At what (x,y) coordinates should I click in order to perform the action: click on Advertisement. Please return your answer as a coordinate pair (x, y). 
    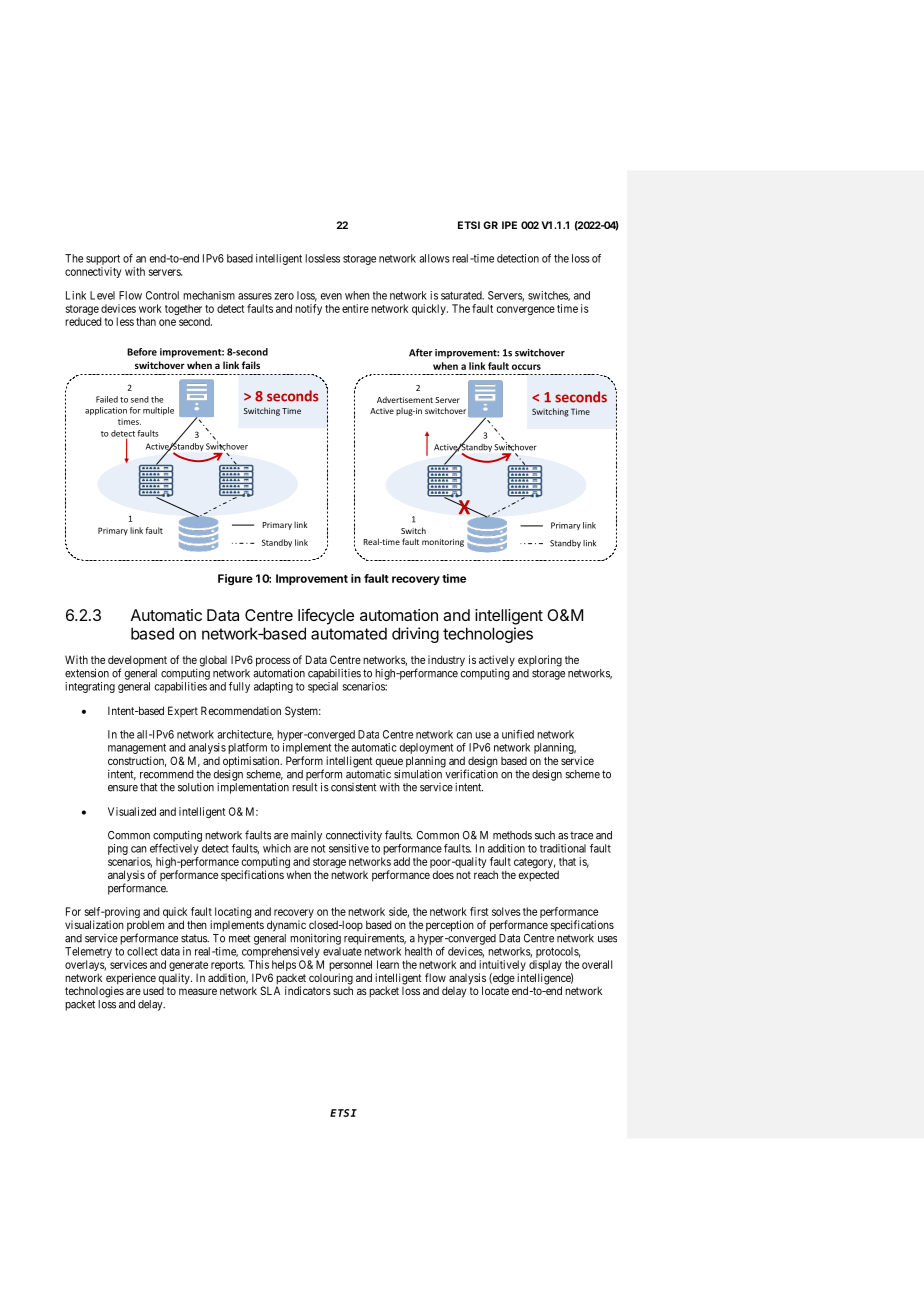
    Looking at the image, I should click on (405, 399).
